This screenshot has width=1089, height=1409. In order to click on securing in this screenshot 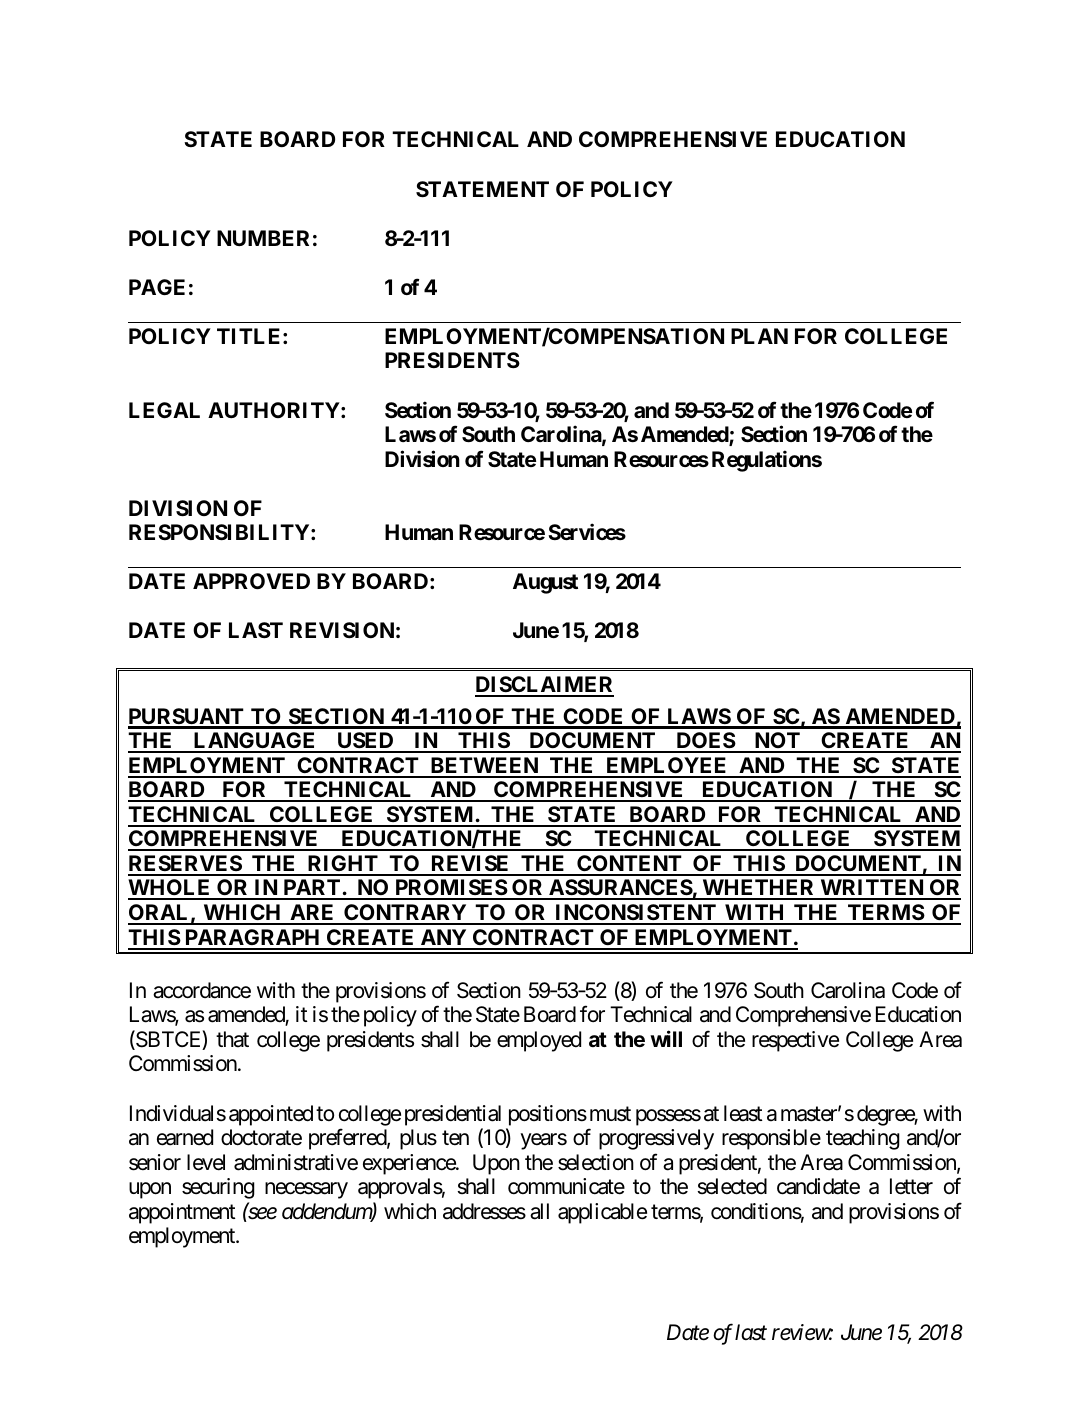, I will do `click(218, 1188)`.
